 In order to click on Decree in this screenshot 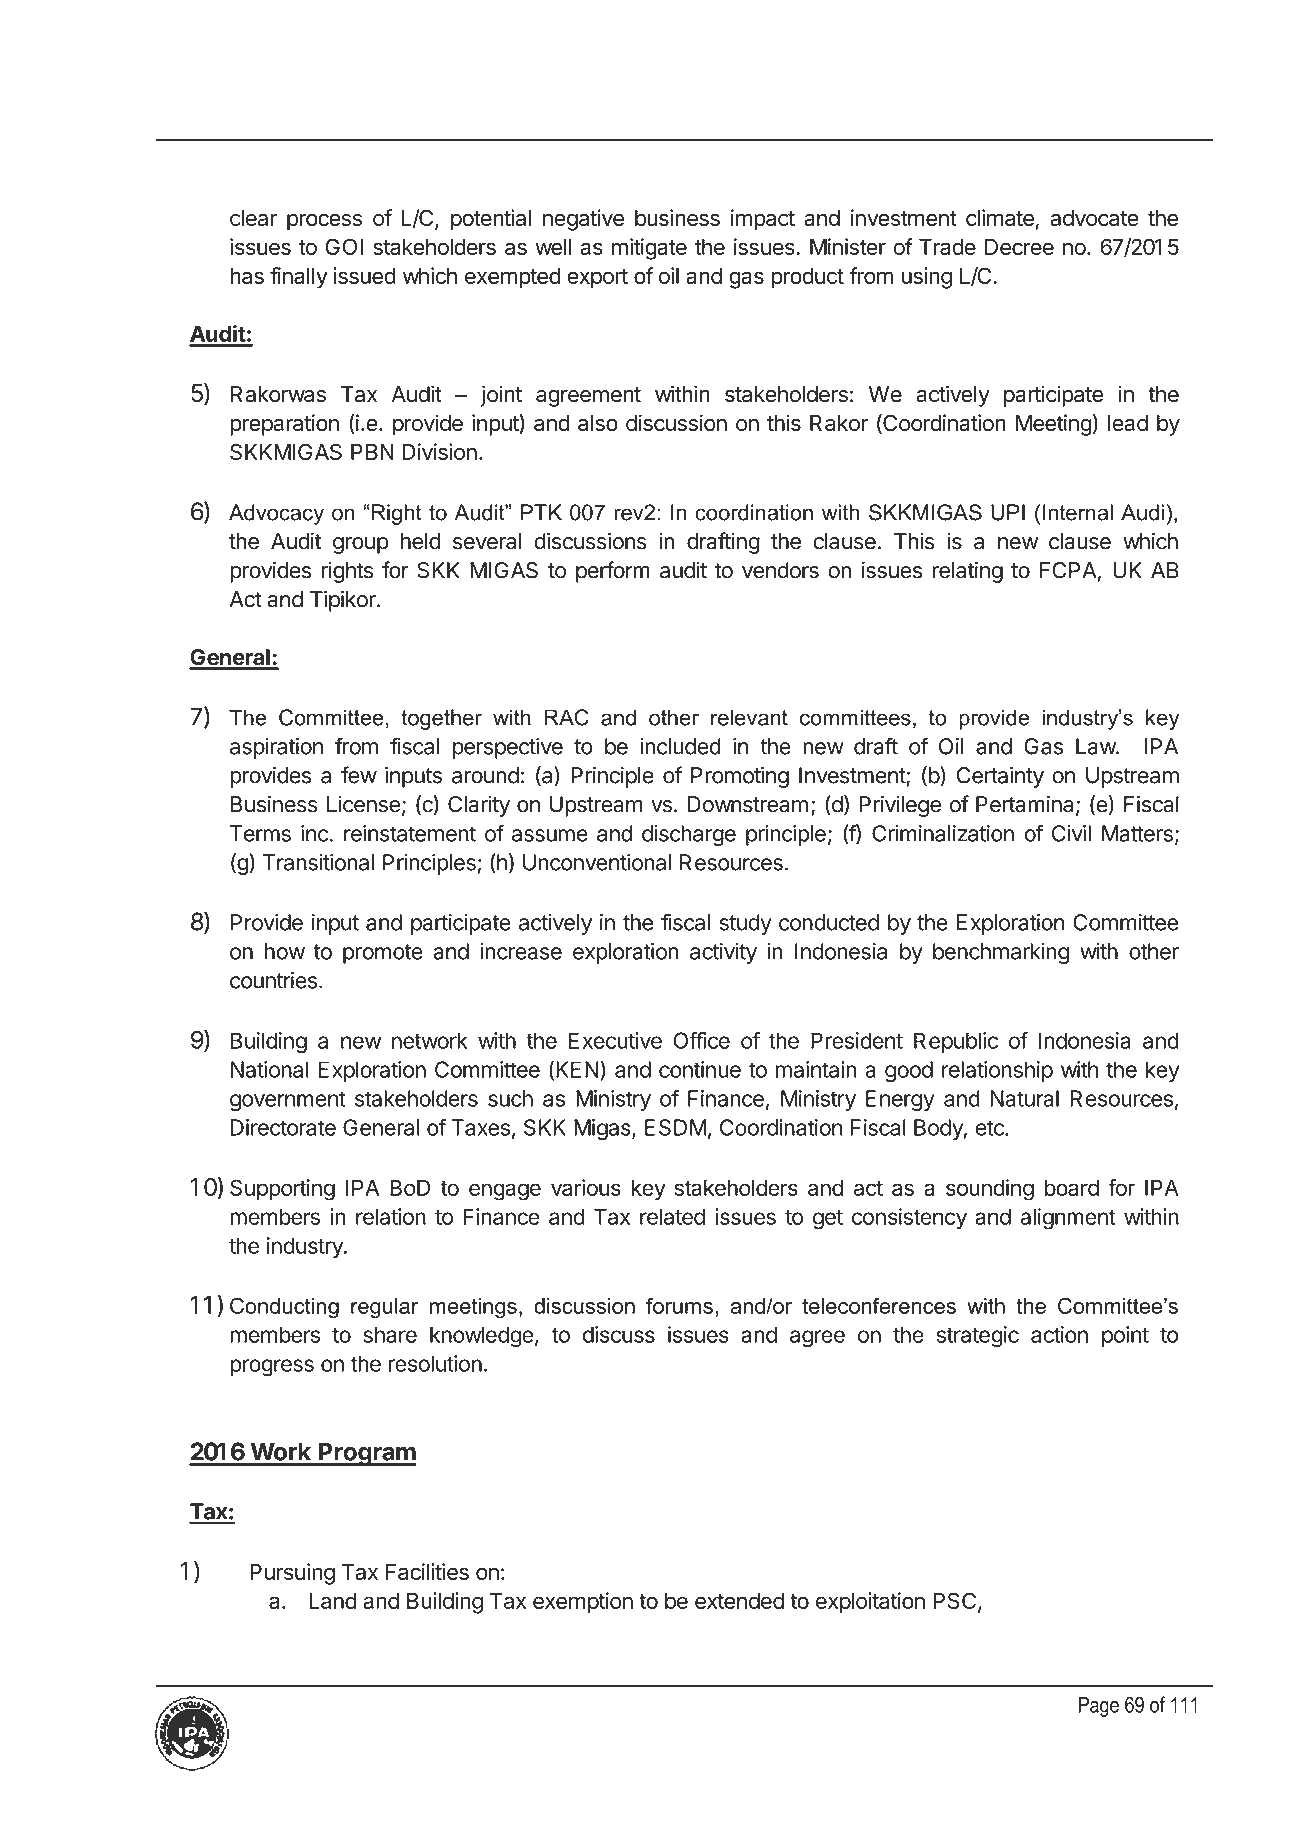, I will do `click(1019, 247)`.
